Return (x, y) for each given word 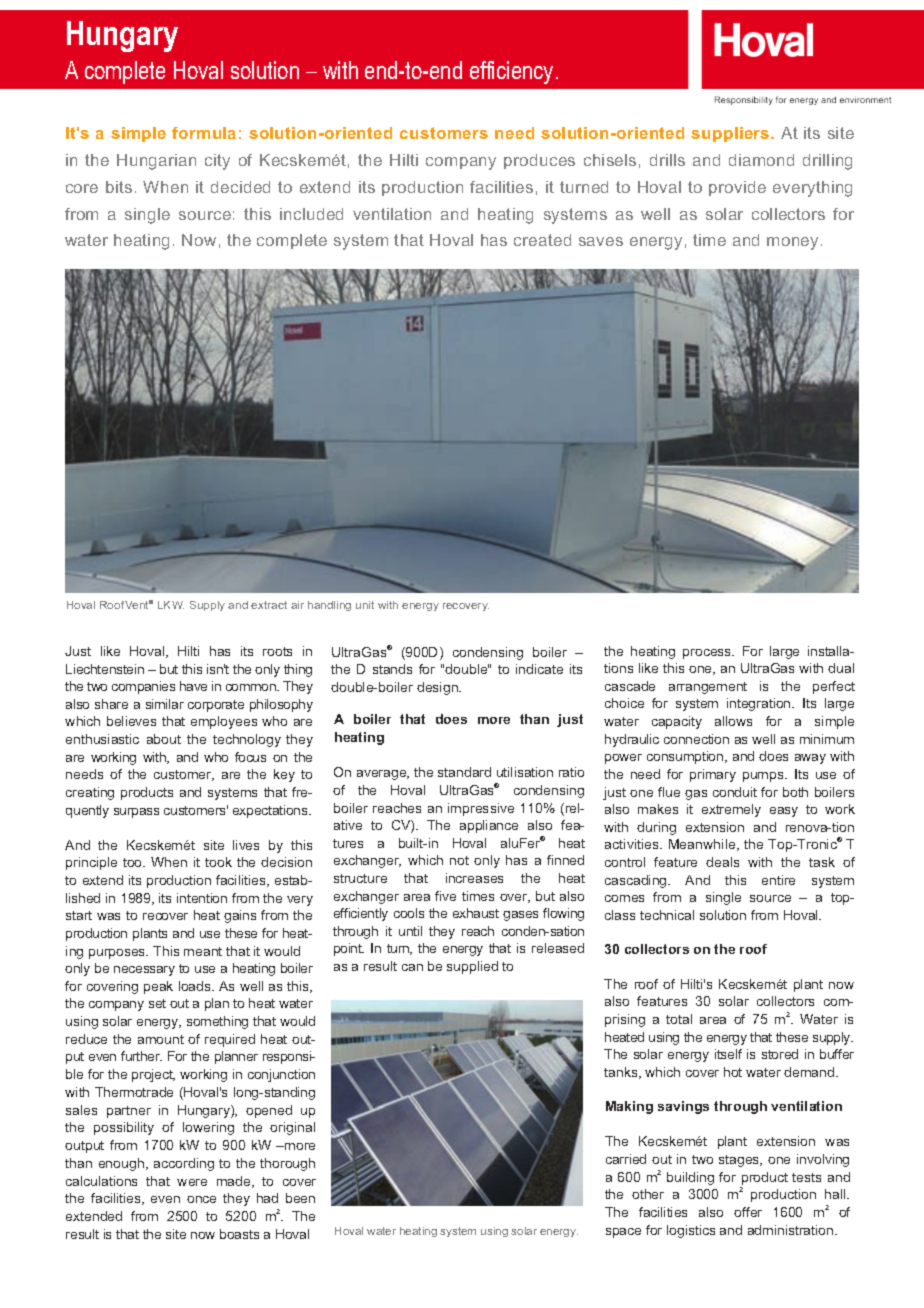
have (193, 686)
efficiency (511, 72)
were (192, 1182)
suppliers (731, 134)
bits (119, 187)
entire (778, 880)
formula (204, 133)
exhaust (476, 913)
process (708, 654)
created (542, 240)
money (794, 243)
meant (203, 951)
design (438, 688)
